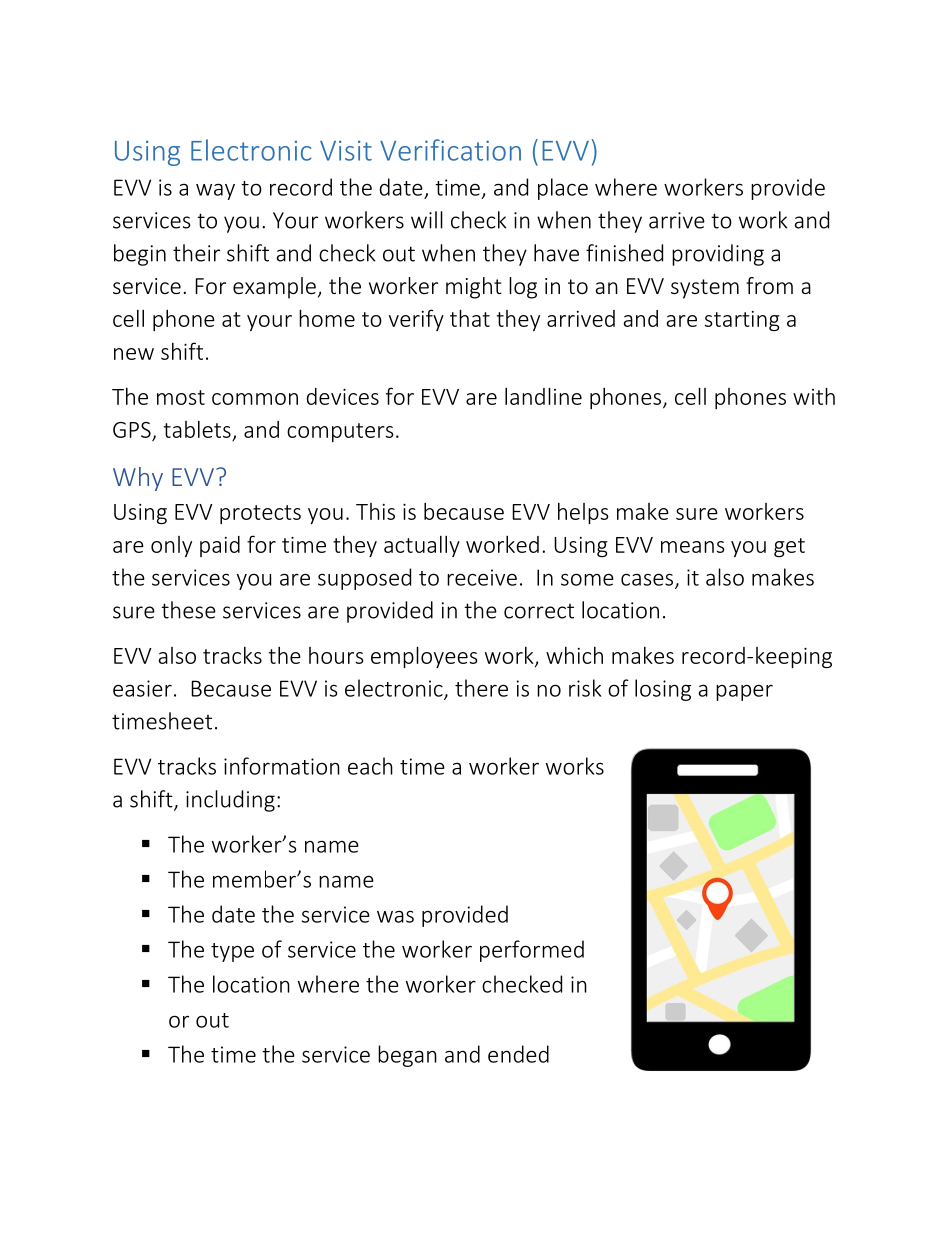 This page has height=1233, width=952. What do you see at coordinates (215, 191) in the page?
I see `way` at bounding box center [215, 191].
